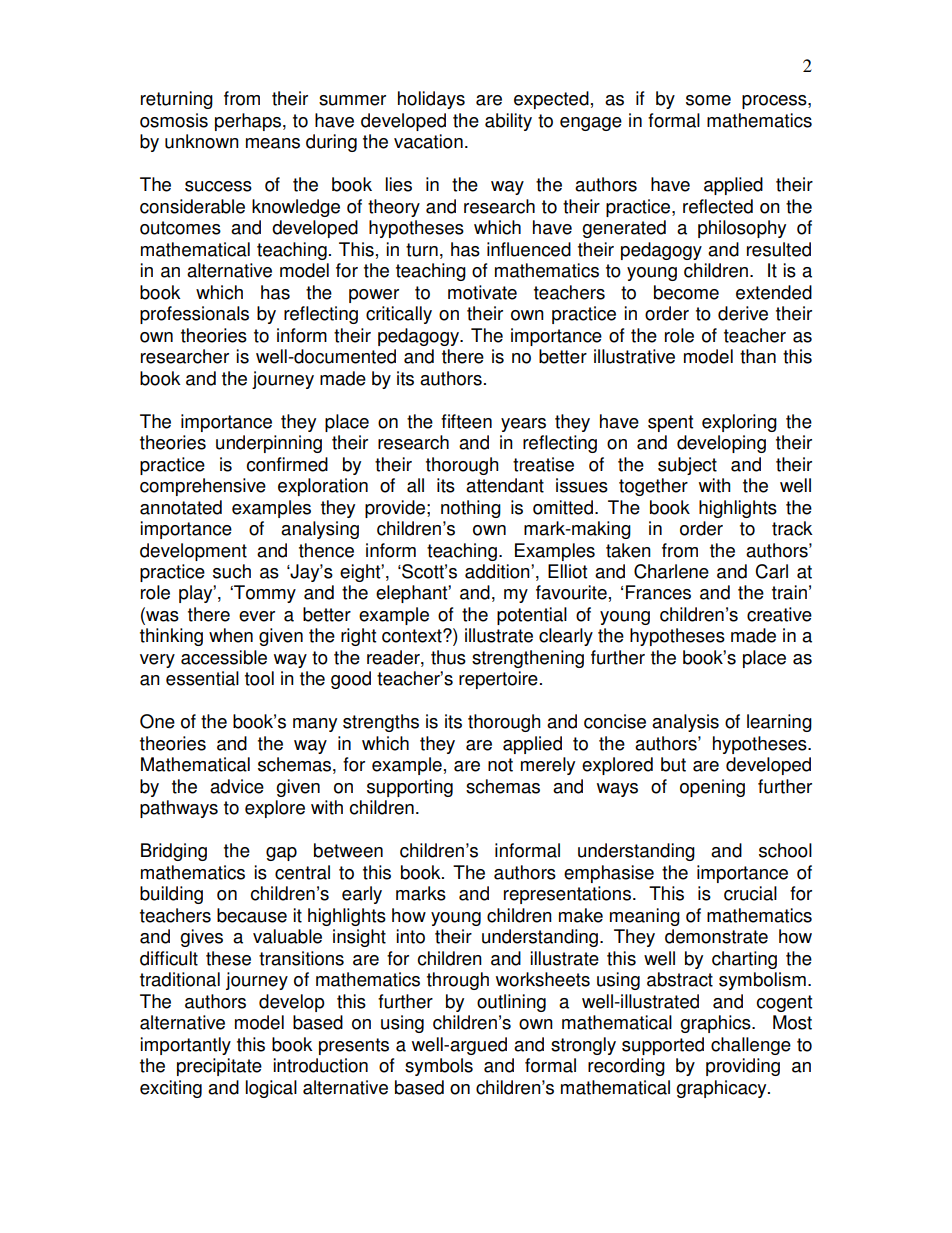 Image resolution: width=952 pixels, height=1233 pixels. What do you see at coordinates (712, 788) in the screenshot?
I see `opening` at bounding box center [712, 788].
